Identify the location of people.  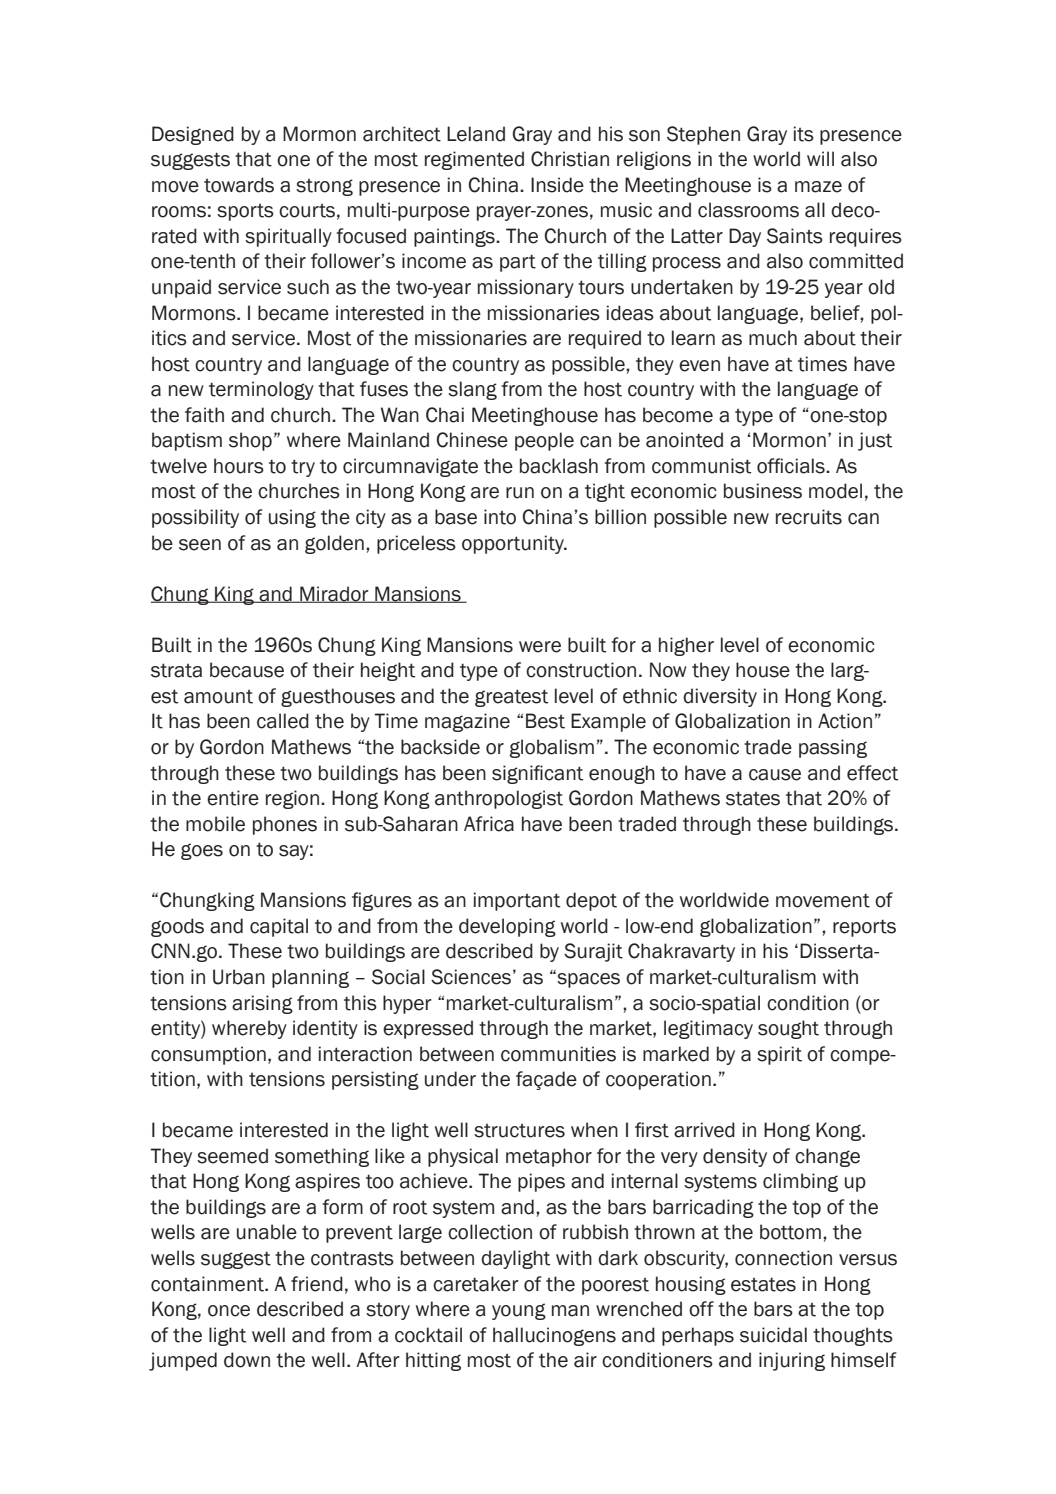
(544, 441).
